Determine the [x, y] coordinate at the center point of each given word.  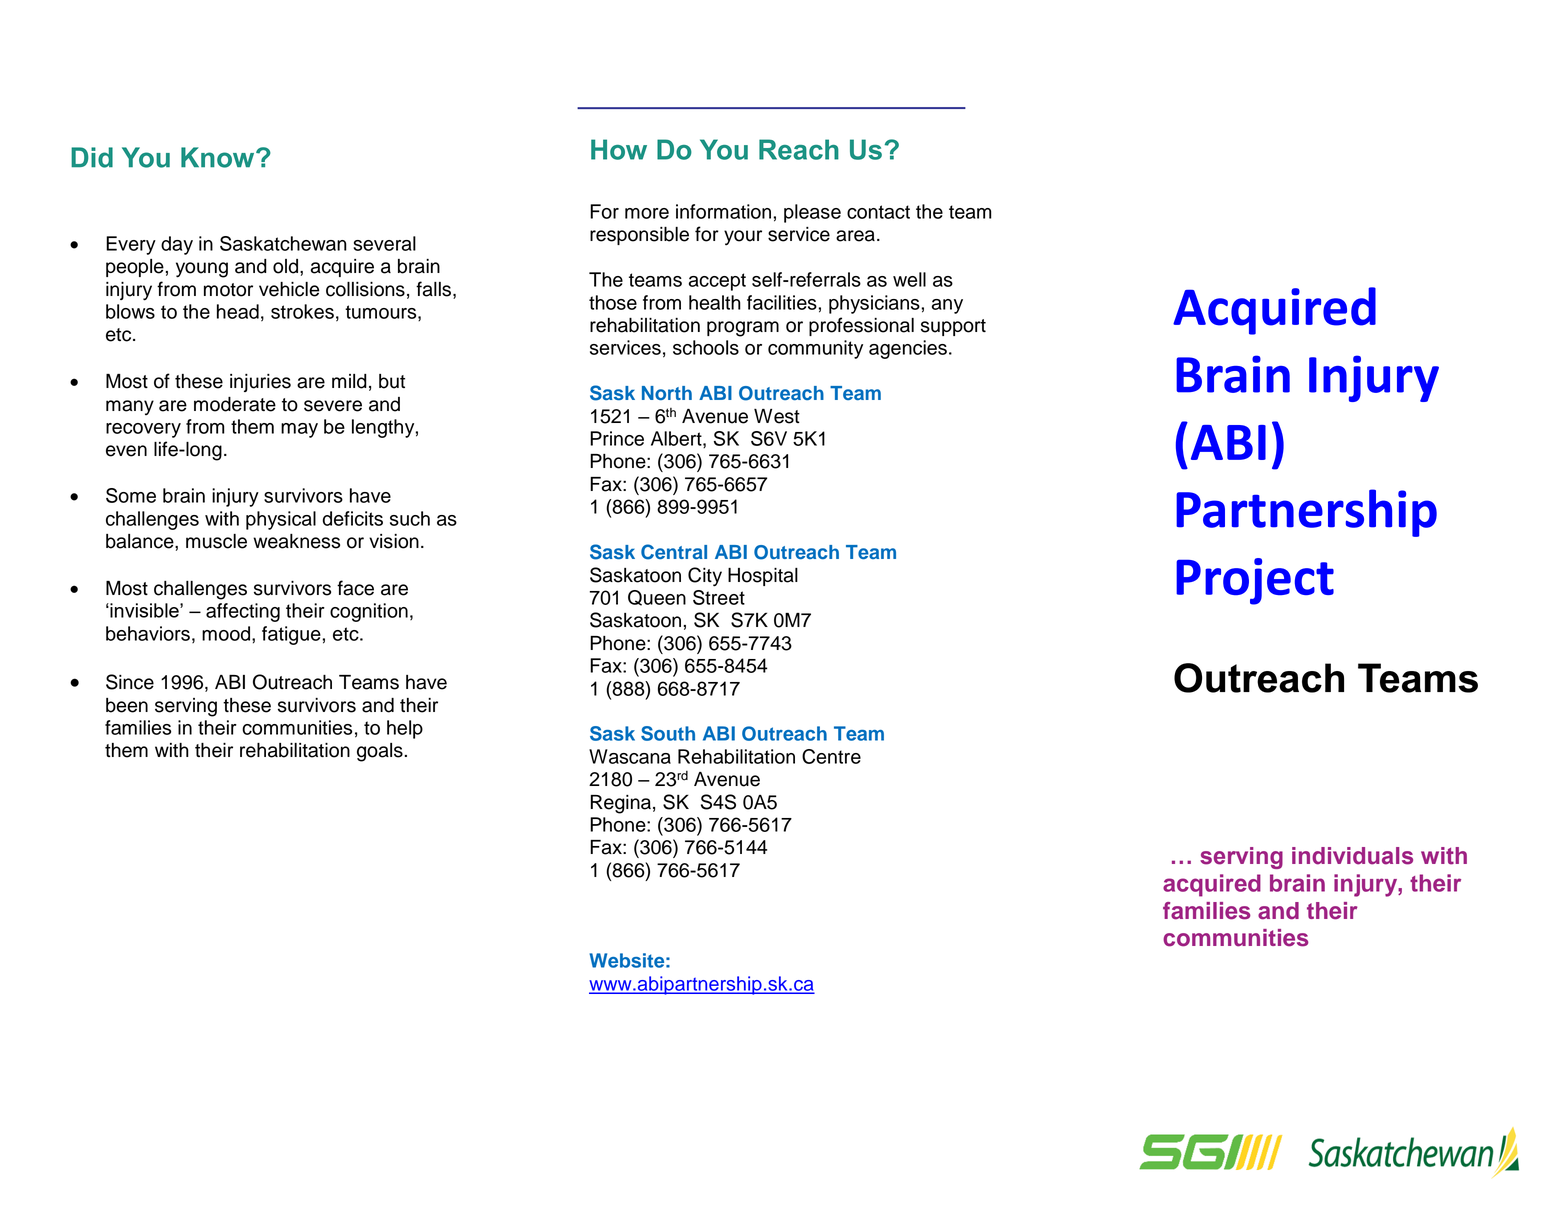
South [668, 733]
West [777, 416]
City [705, 577]
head [238, 311]
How [619, 149]
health [715, 302]
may [299, 430]
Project [1255, 581]
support [953, 327]
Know [219, 157]
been [127, 705]
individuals [1352, 856]
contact [878, 212]
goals [380, 752]
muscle [216, 541]
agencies [908, 349]
